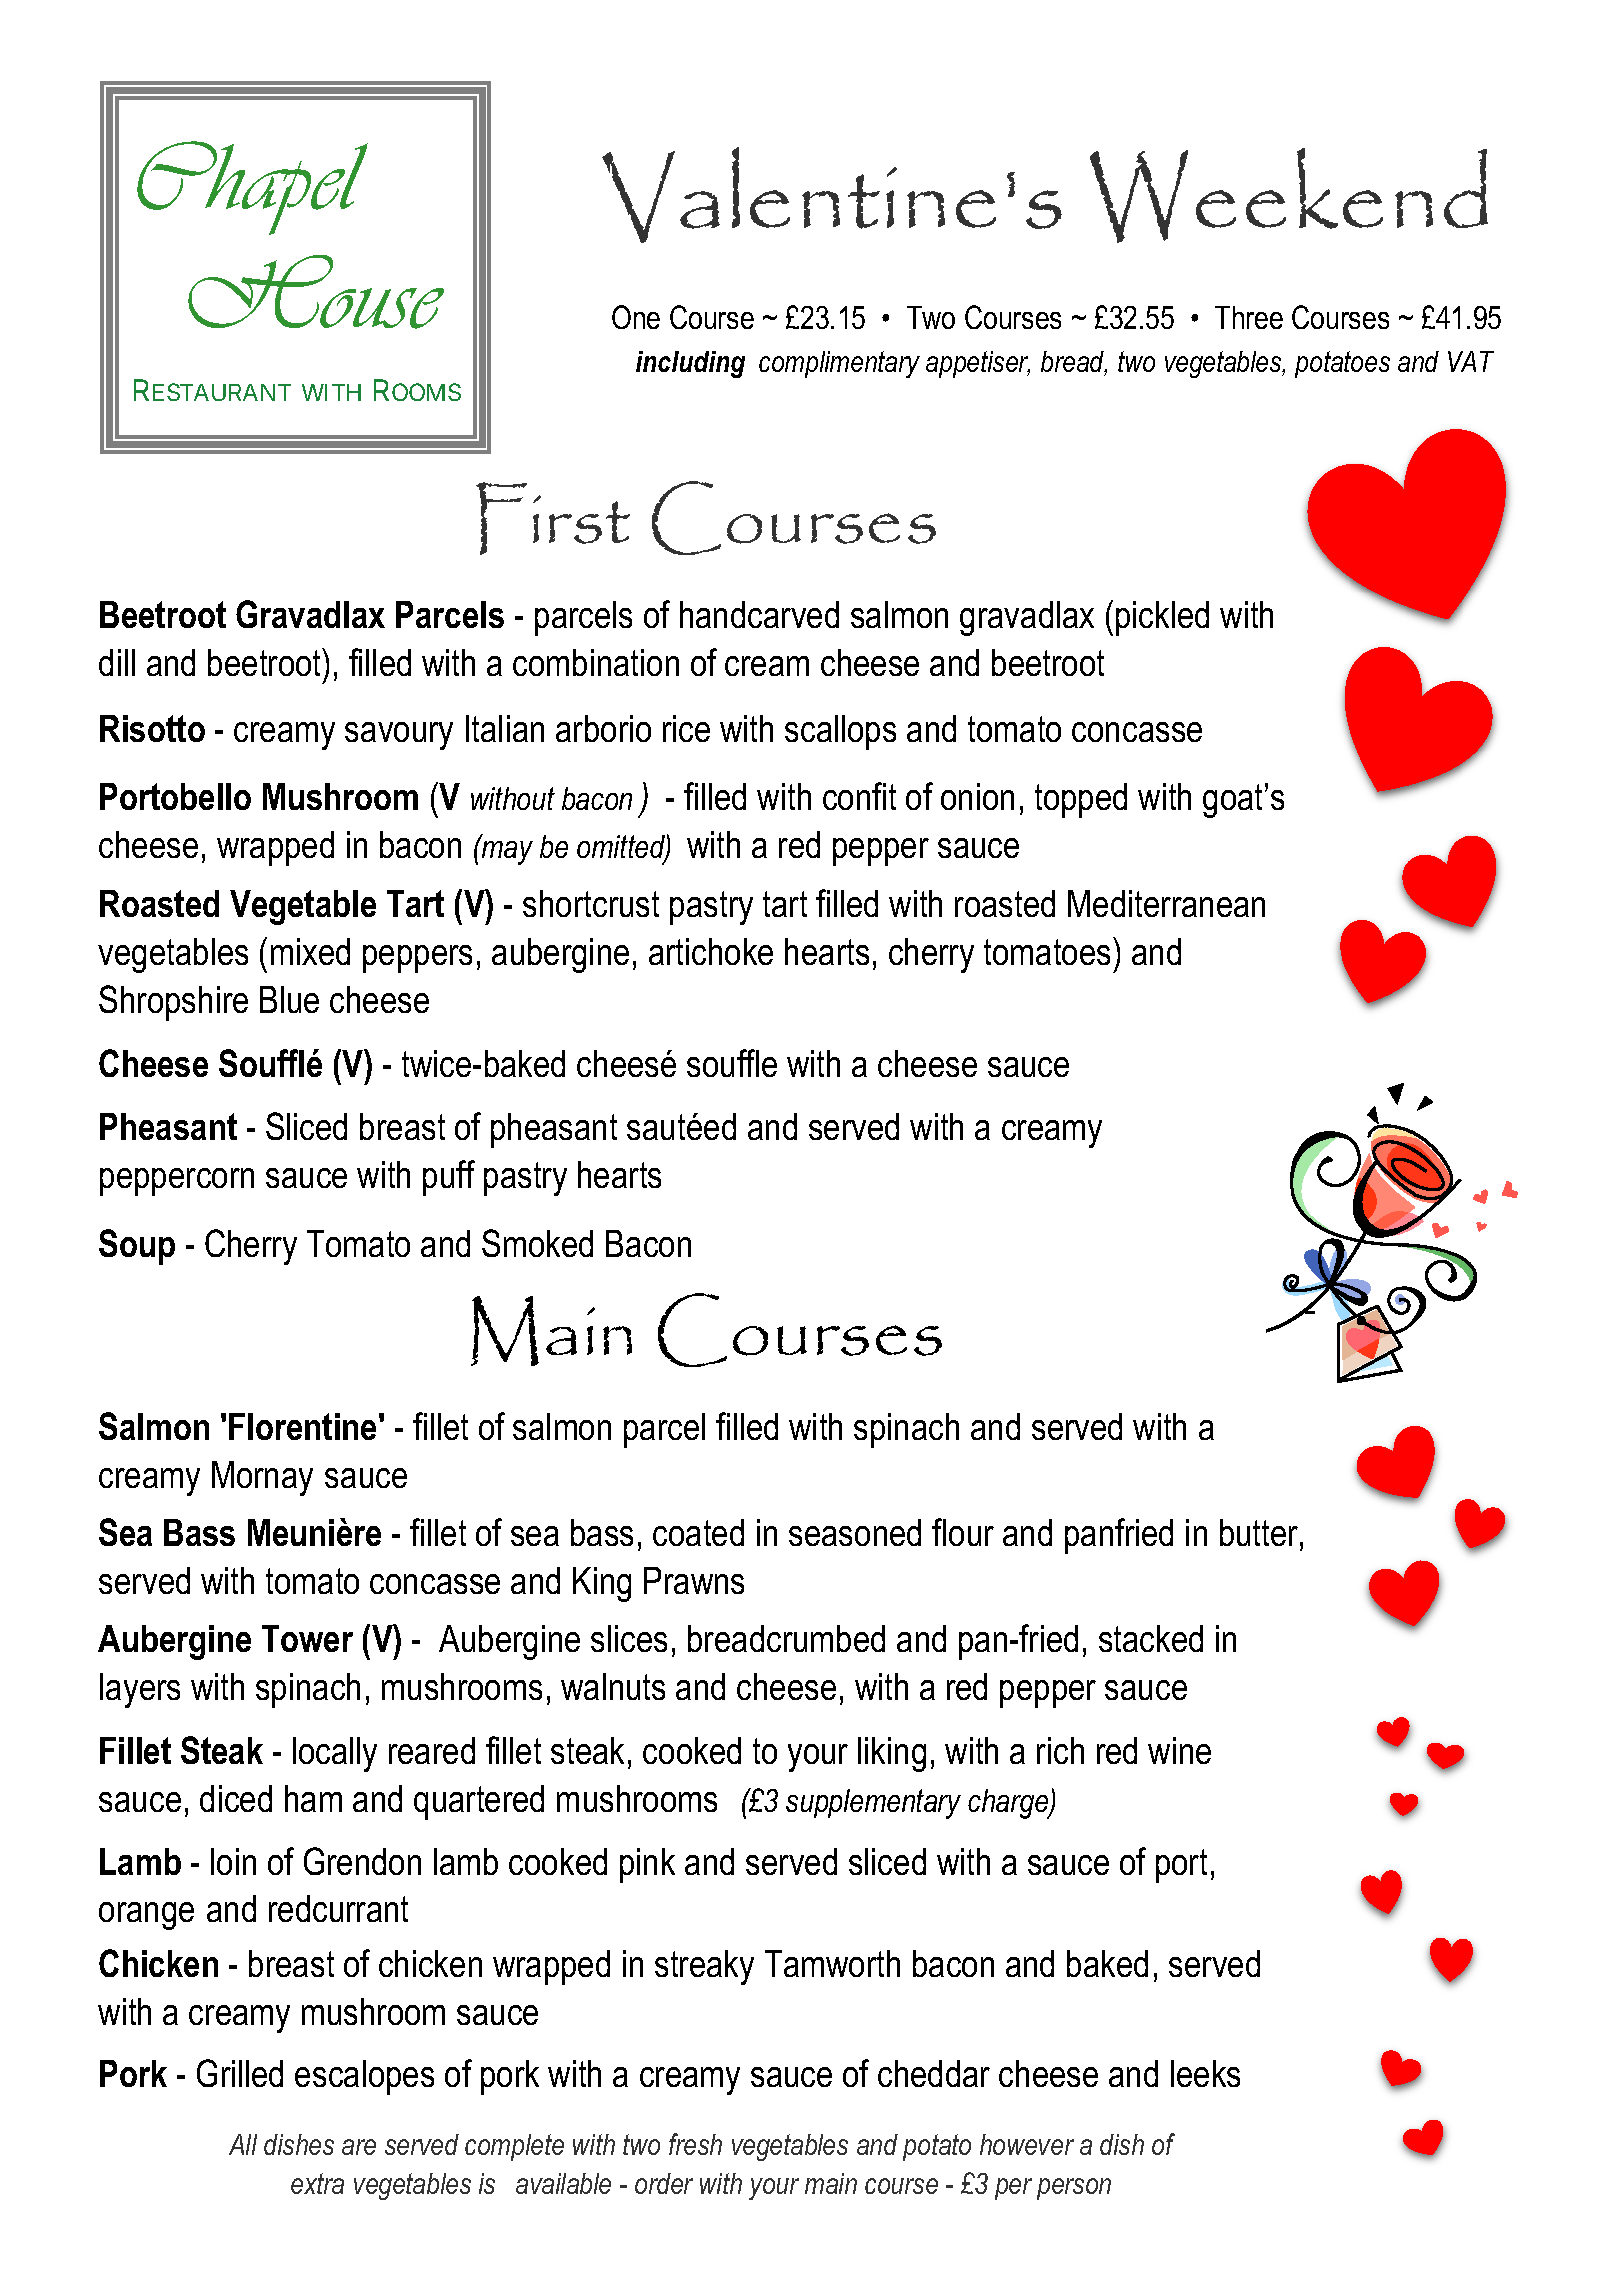 This document has width=1617, height=2287. What do you see at coordinates (317, 2183) in the document?
I see `extra` at bounding box center [317, 2183].
